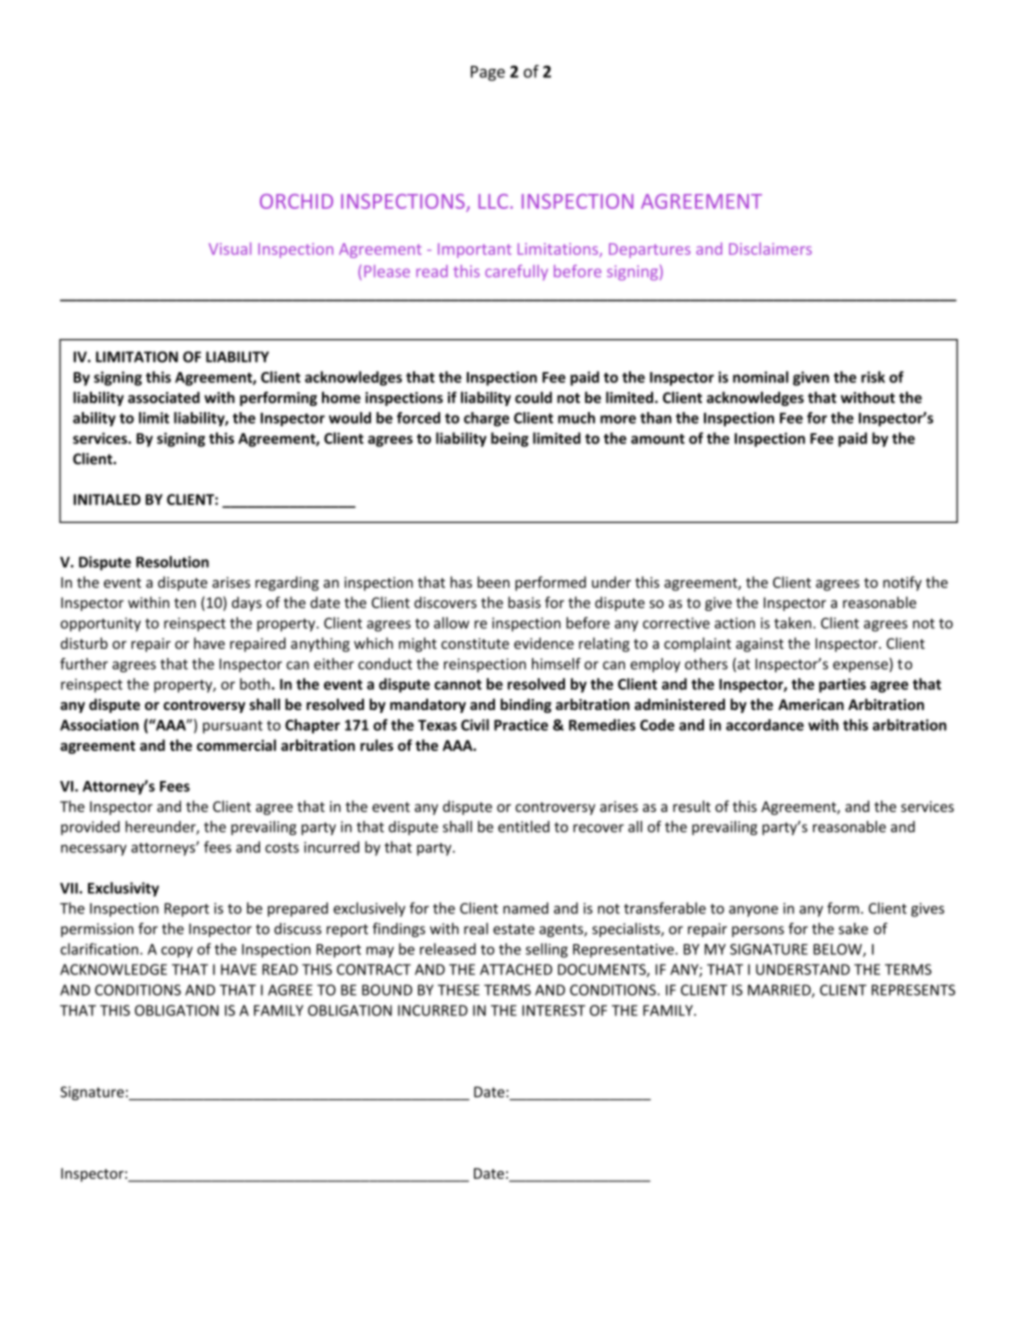 This page has height=1322, width=1021. I want to click on Visual, so click(230, 248).
